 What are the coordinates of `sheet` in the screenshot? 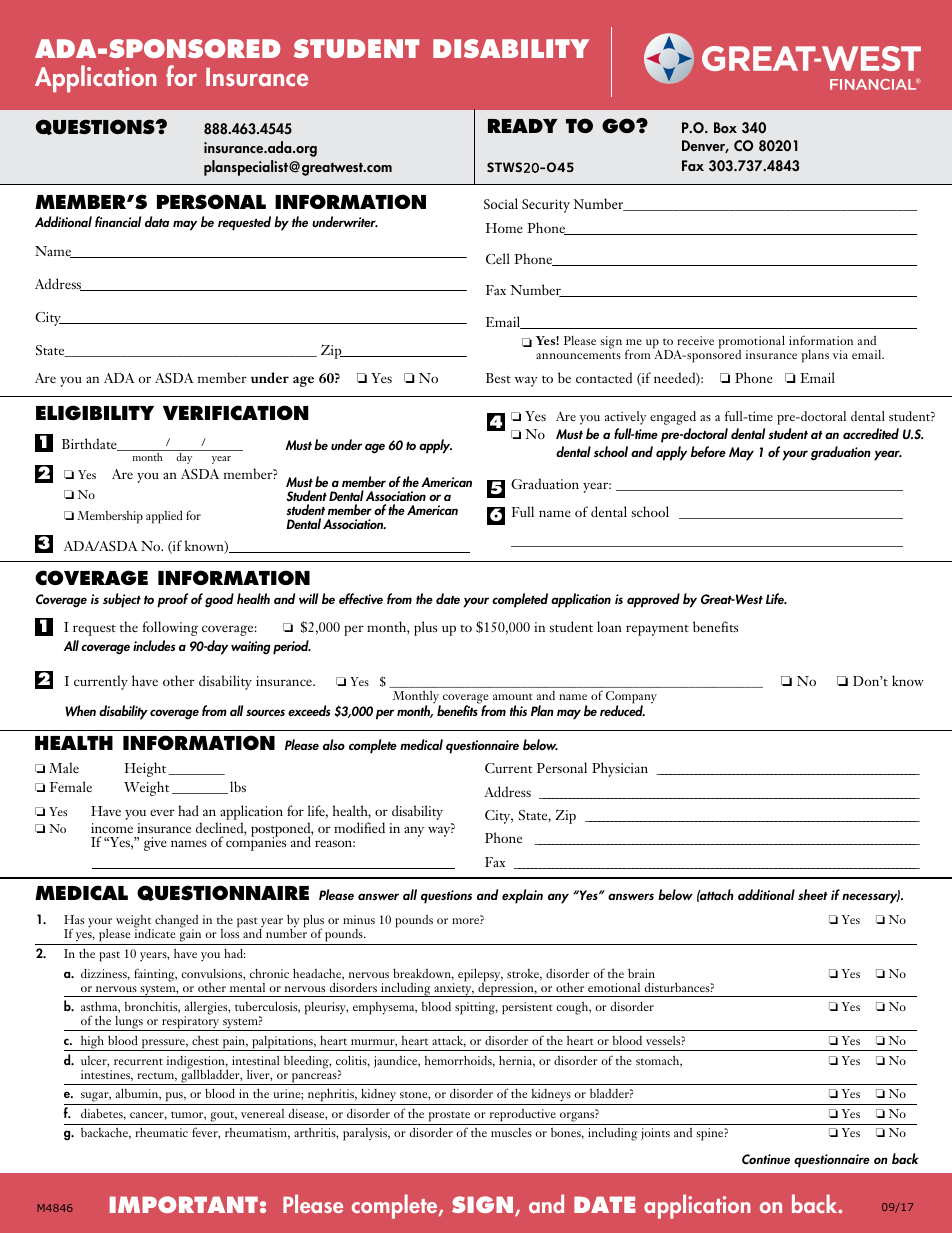 It's located at (813, 894).
